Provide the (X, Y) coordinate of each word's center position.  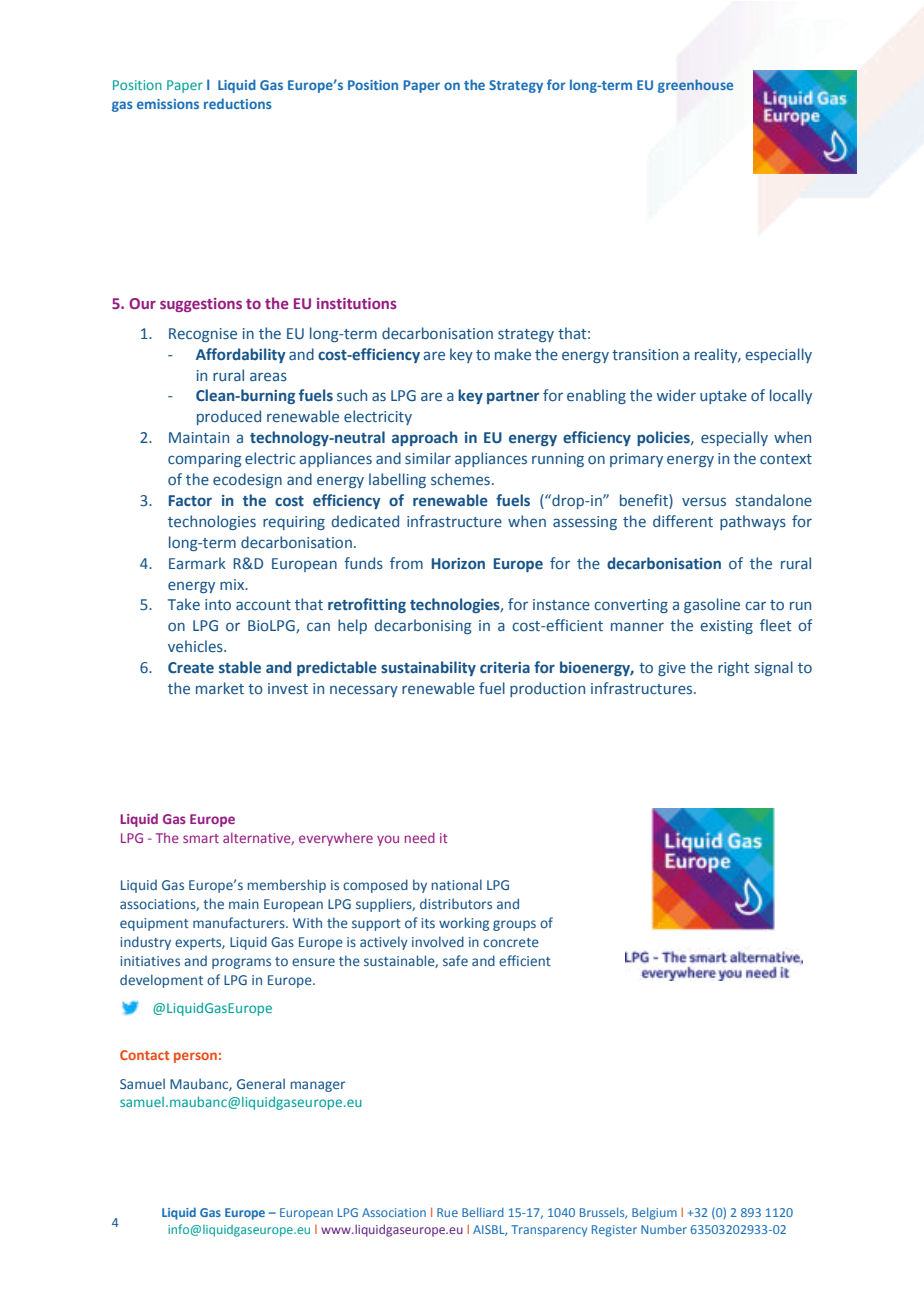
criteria (505, 667)
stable (240, 667)
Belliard (483, 1212)
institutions (357, 303)
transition (645, 354)
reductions (238, 103)
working (464, 924)
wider (676, 395)
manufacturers (240, 922)
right (733, 668)
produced (229, 417)
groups (514, 925)
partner (513, 397)
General (261, 1083)
